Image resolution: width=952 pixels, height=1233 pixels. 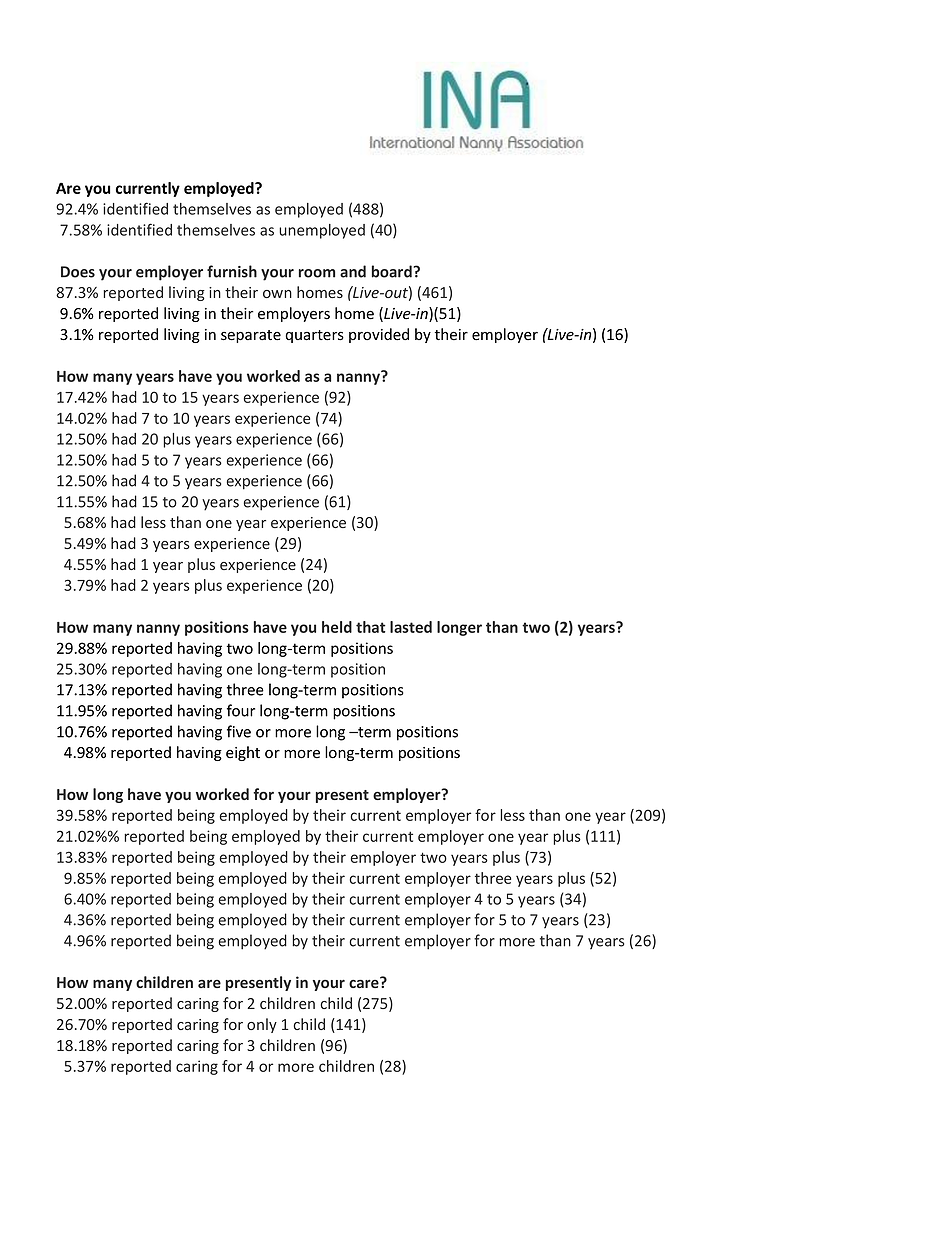 I want to click on lasted, so click(x=411, y=627).
